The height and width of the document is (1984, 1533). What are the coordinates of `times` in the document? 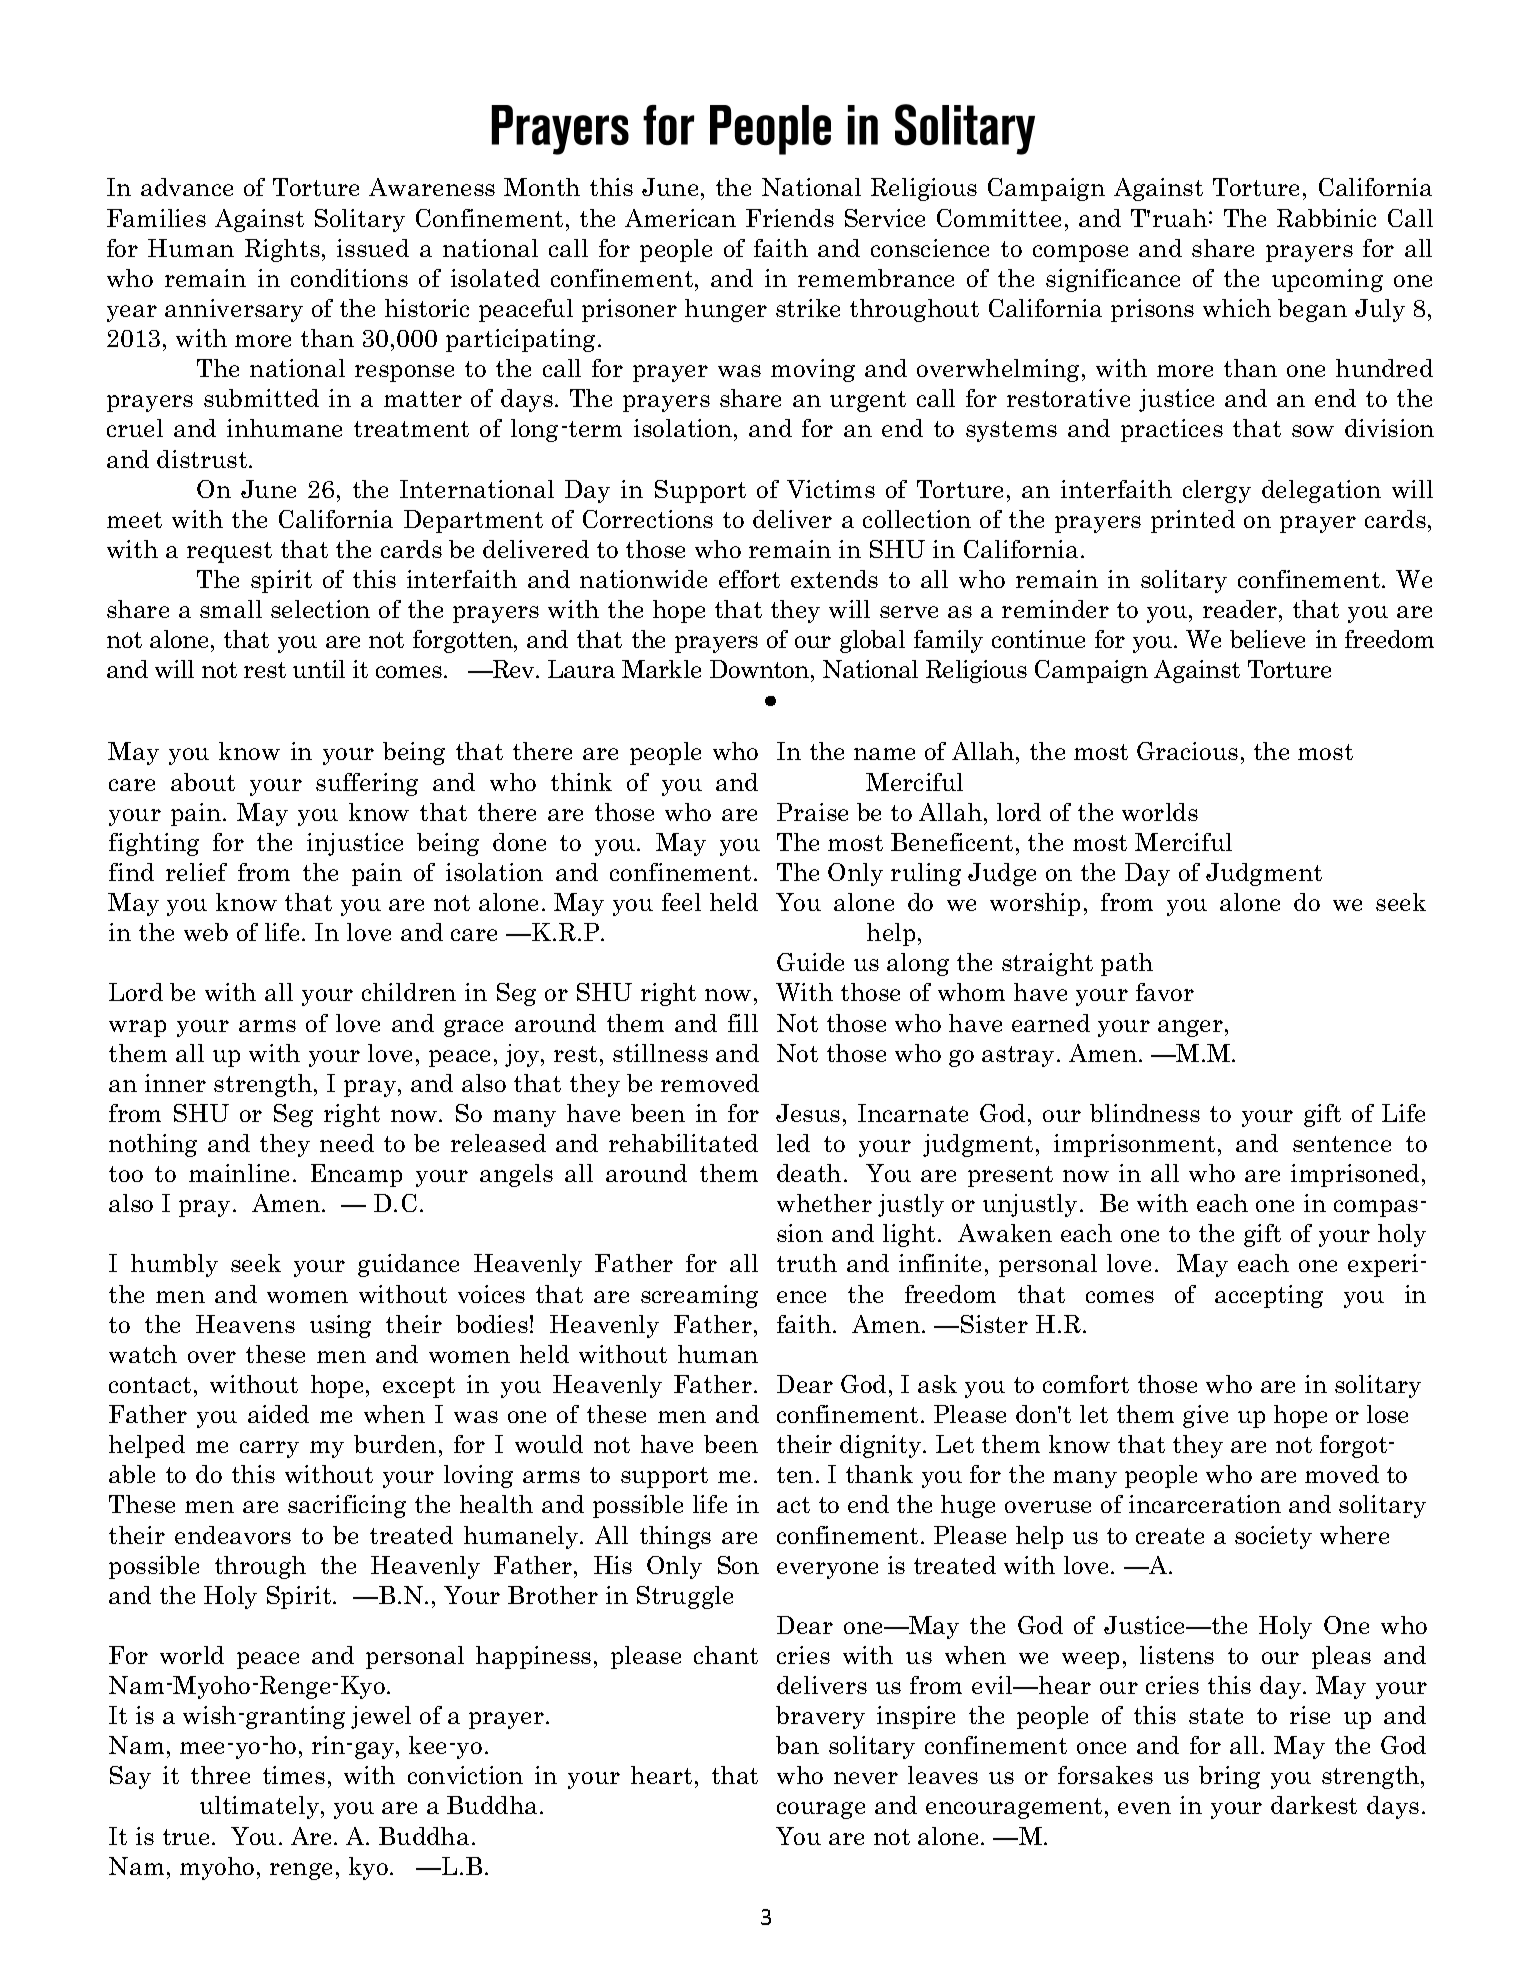 It's located at (294, 1775).
